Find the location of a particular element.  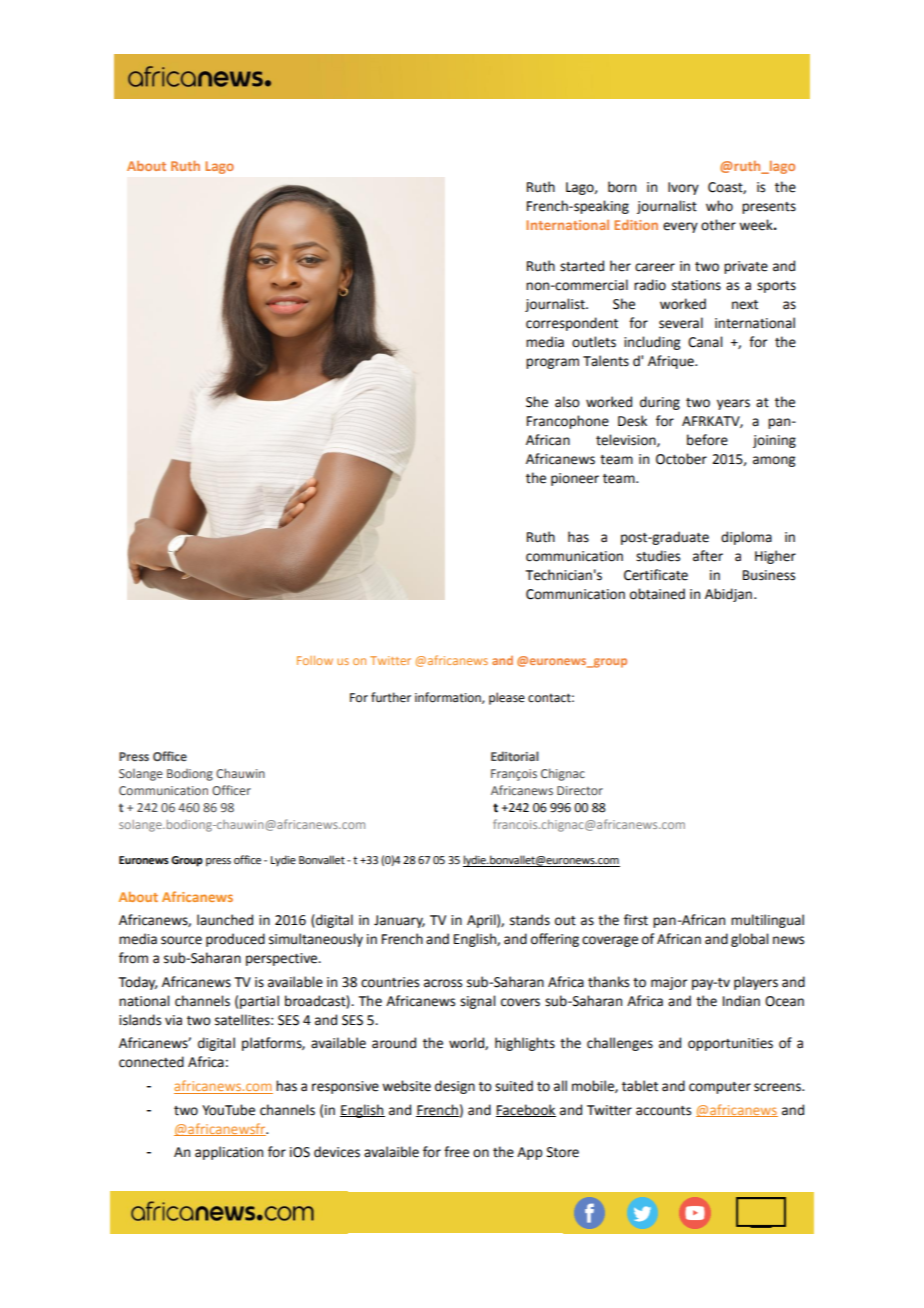

Follow is located at coordinates (315, 660).
